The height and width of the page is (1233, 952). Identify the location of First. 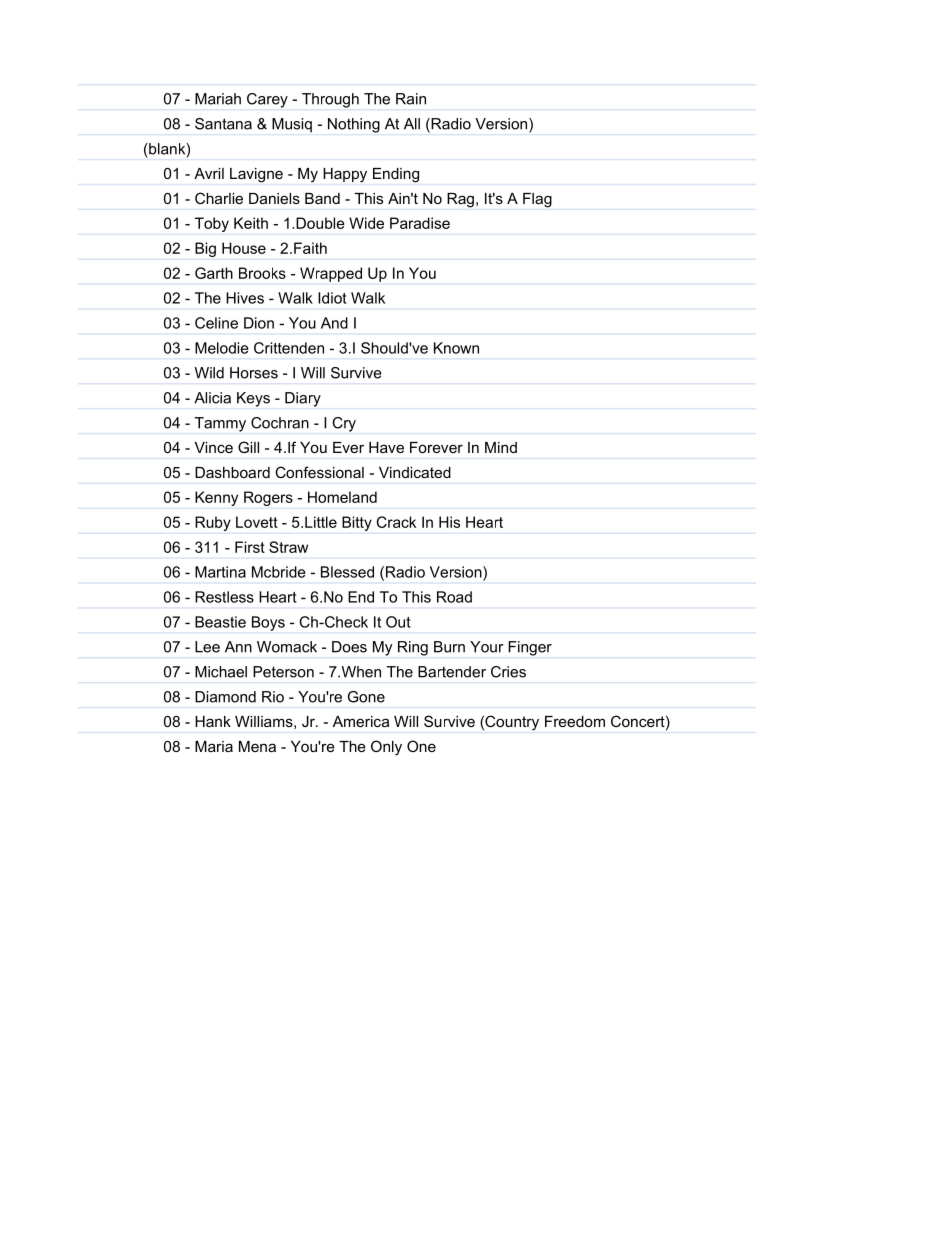
(250, 547).
